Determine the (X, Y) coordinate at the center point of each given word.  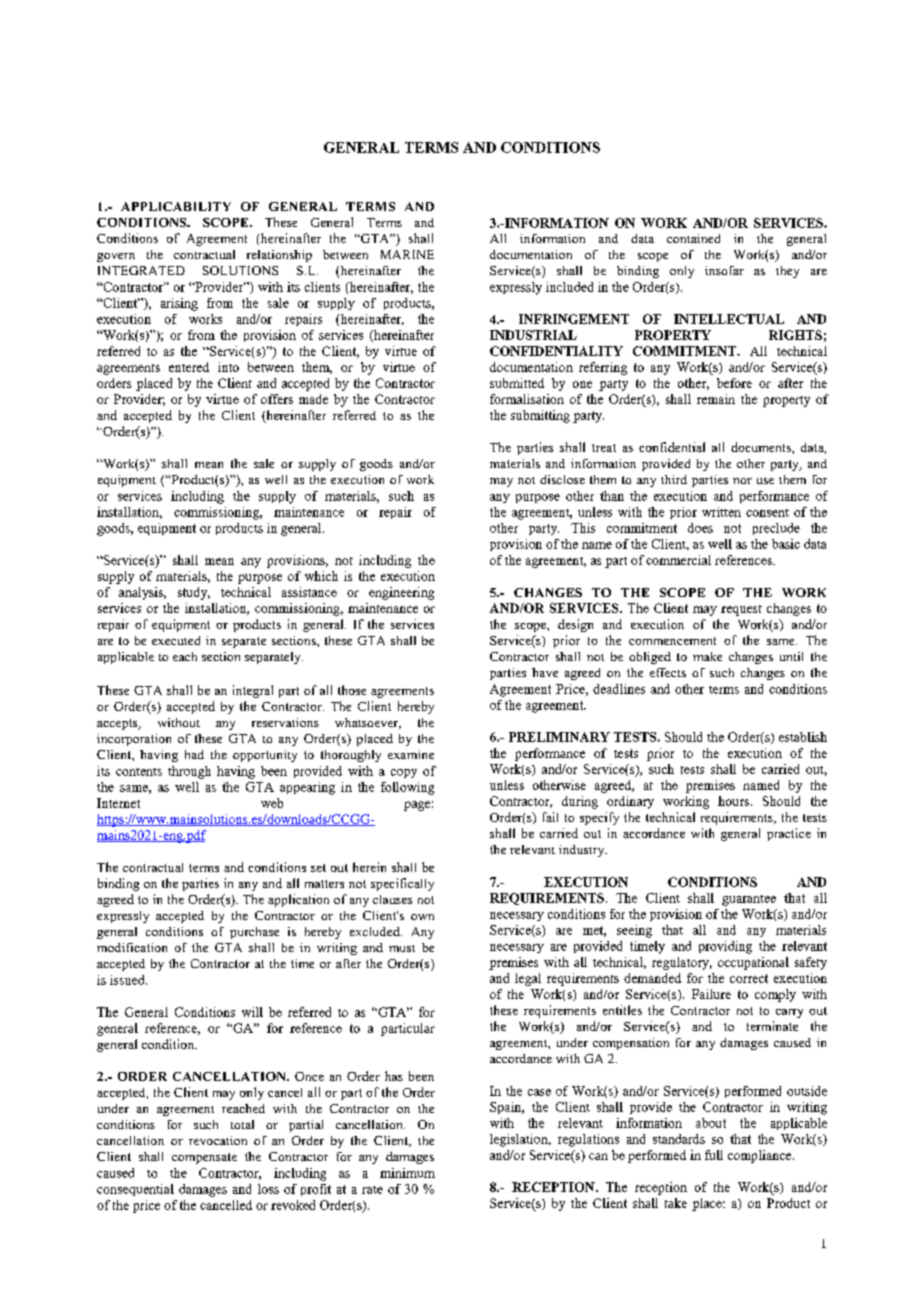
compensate (204, 1158)
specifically (402, 884)
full (714, 1155)
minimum (407, 1173)
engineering (401, 593)
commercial (678, 560)
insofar (724, 270)
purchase (254, 933)
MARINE (407, 254)
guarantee (749, 900)
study (194, 593)
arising (179, 304)
